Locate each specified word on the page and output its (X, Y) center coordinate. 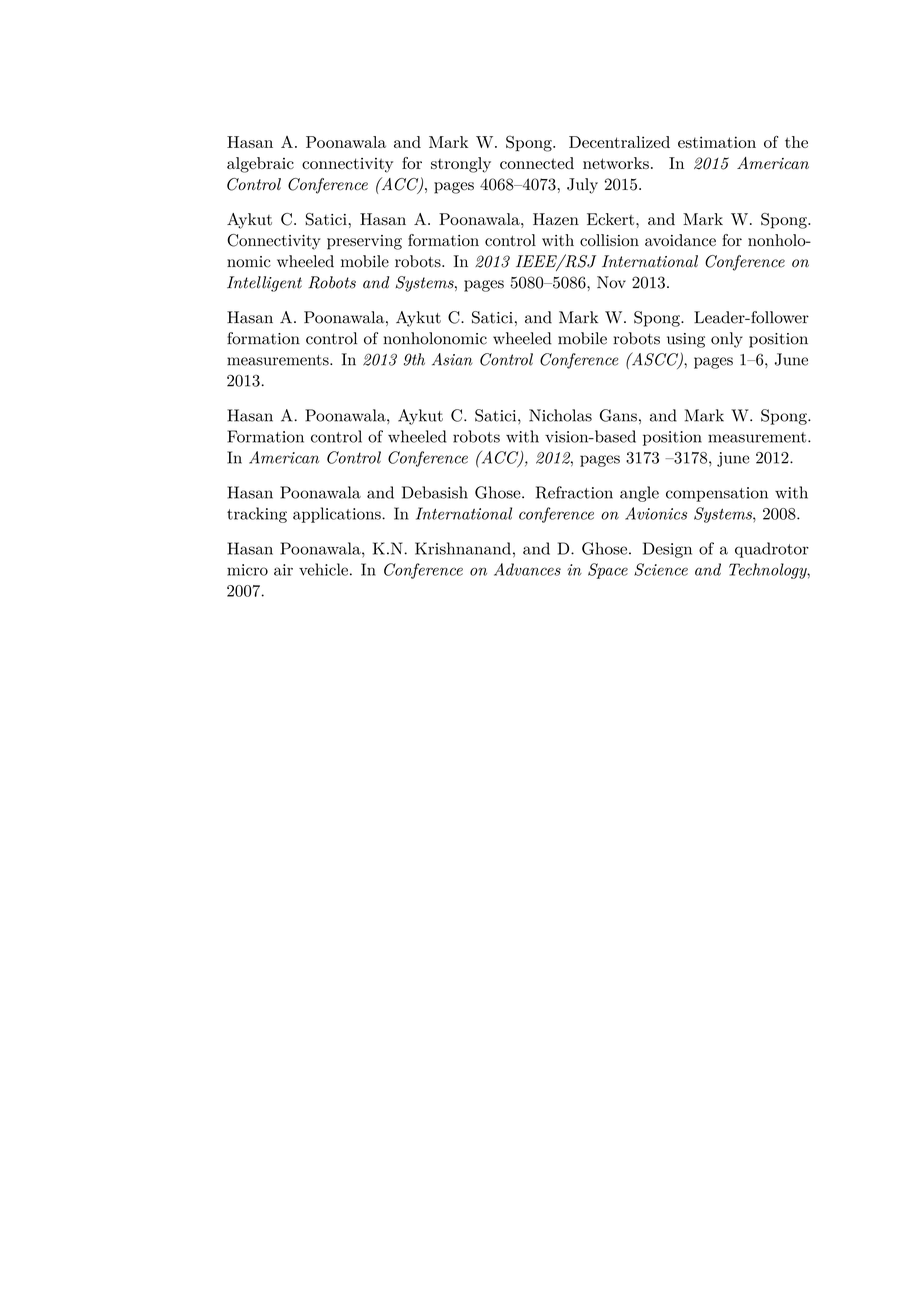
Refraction (574, 492)
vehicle (323, 569)
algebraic (260, 165)
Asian (452, 359)
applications (338, 515)
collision (609, 240)
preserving (364, 242)
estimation (717, 142)
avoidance (680, 240)
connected (537, 163)
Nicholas (560, 415)
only (727, 340)
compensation (717, 494)
